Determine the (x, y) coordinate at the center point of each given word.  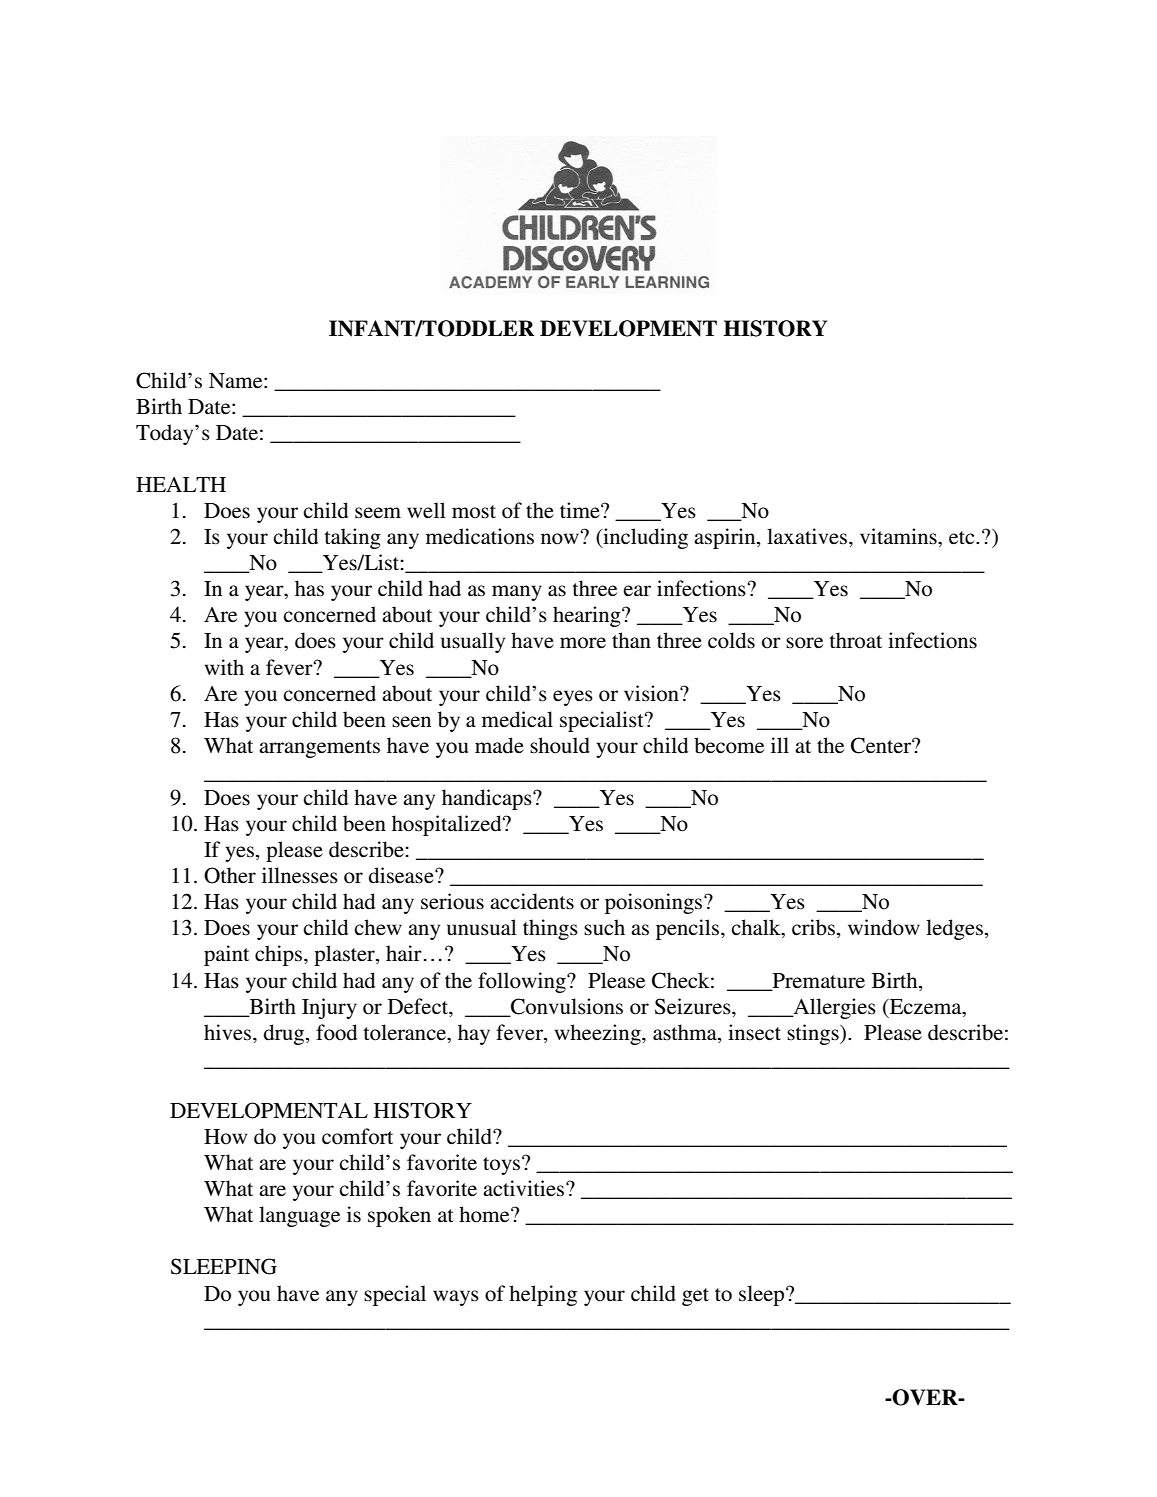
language (299, 1216)
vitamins (899, 536)
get (695, 1297)
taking (353, 538)
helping (543, 1295)
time (581, 510)
